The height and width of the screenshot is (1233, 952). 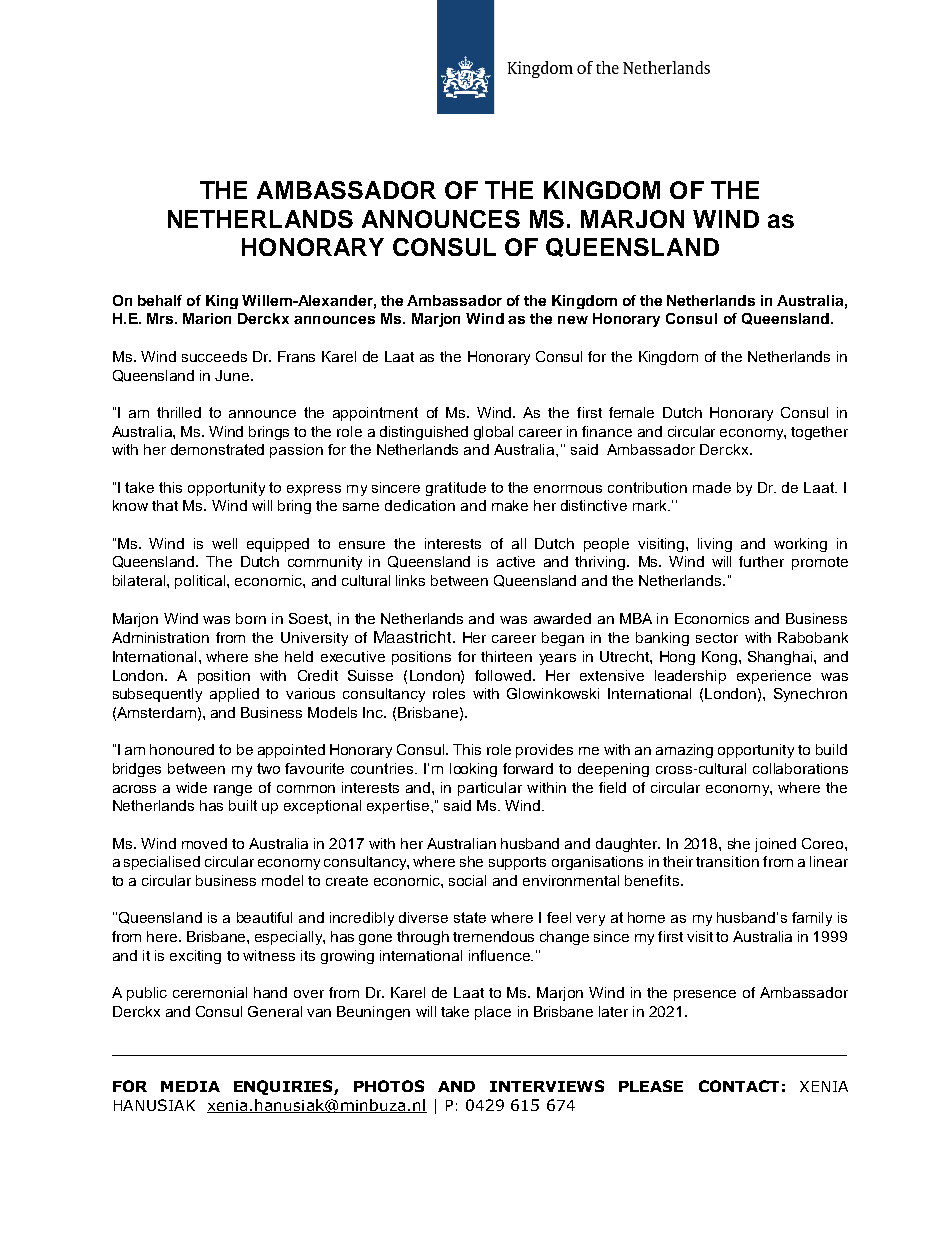 I want to click on born, so click(x=251, y=618).
